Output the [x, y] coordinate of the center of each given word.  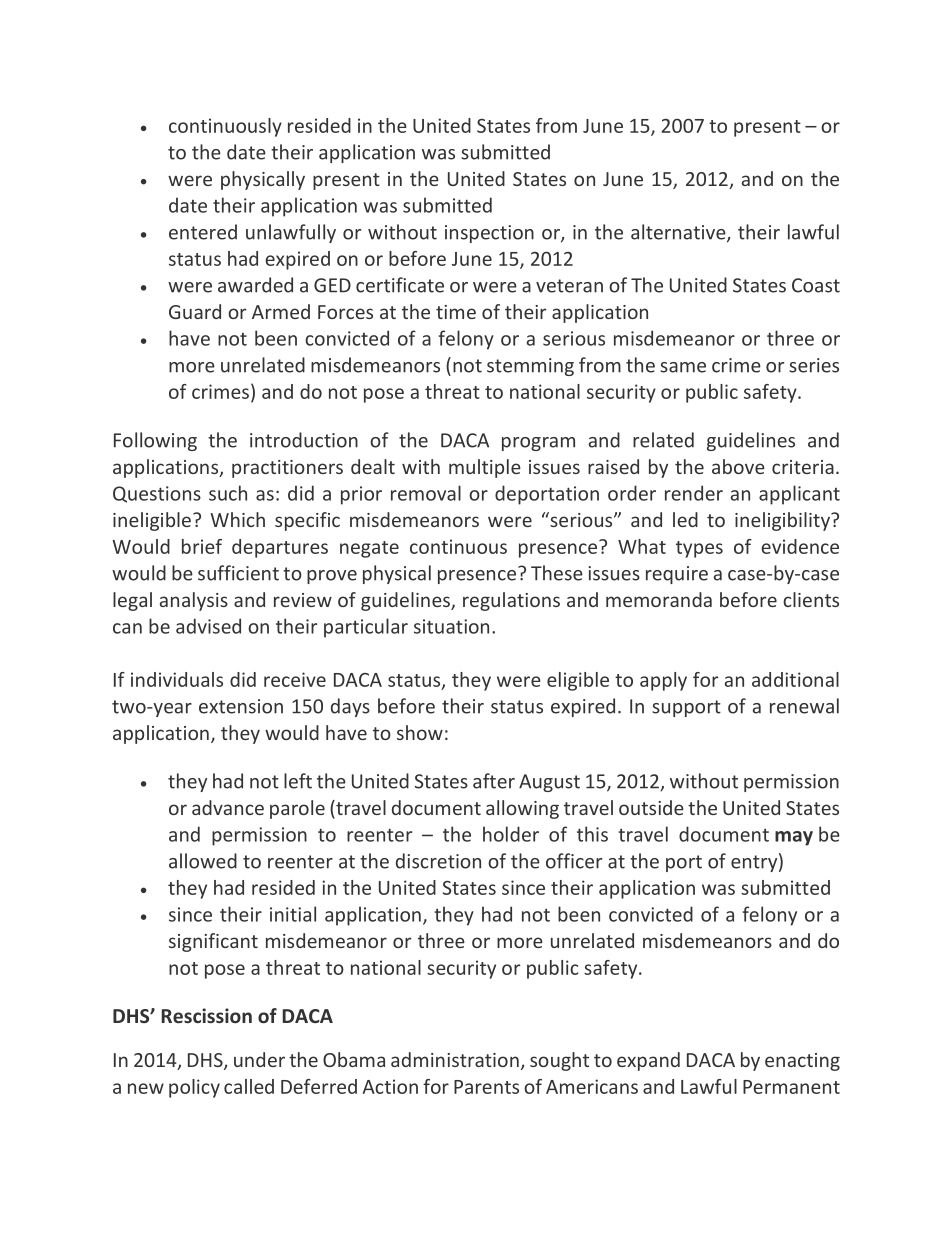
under [259, 1059]
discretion [438, 861]
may [794, 838]
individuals [177, 679]
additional [795, 679]
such [228, 493]
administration [455, 1059]
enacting [802, 1062]
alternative [679, 233]
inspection [489, 234]
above [738, 466]
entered [203, 232]
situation [451, 626]
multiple [485, 468]
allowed [203, 861]
